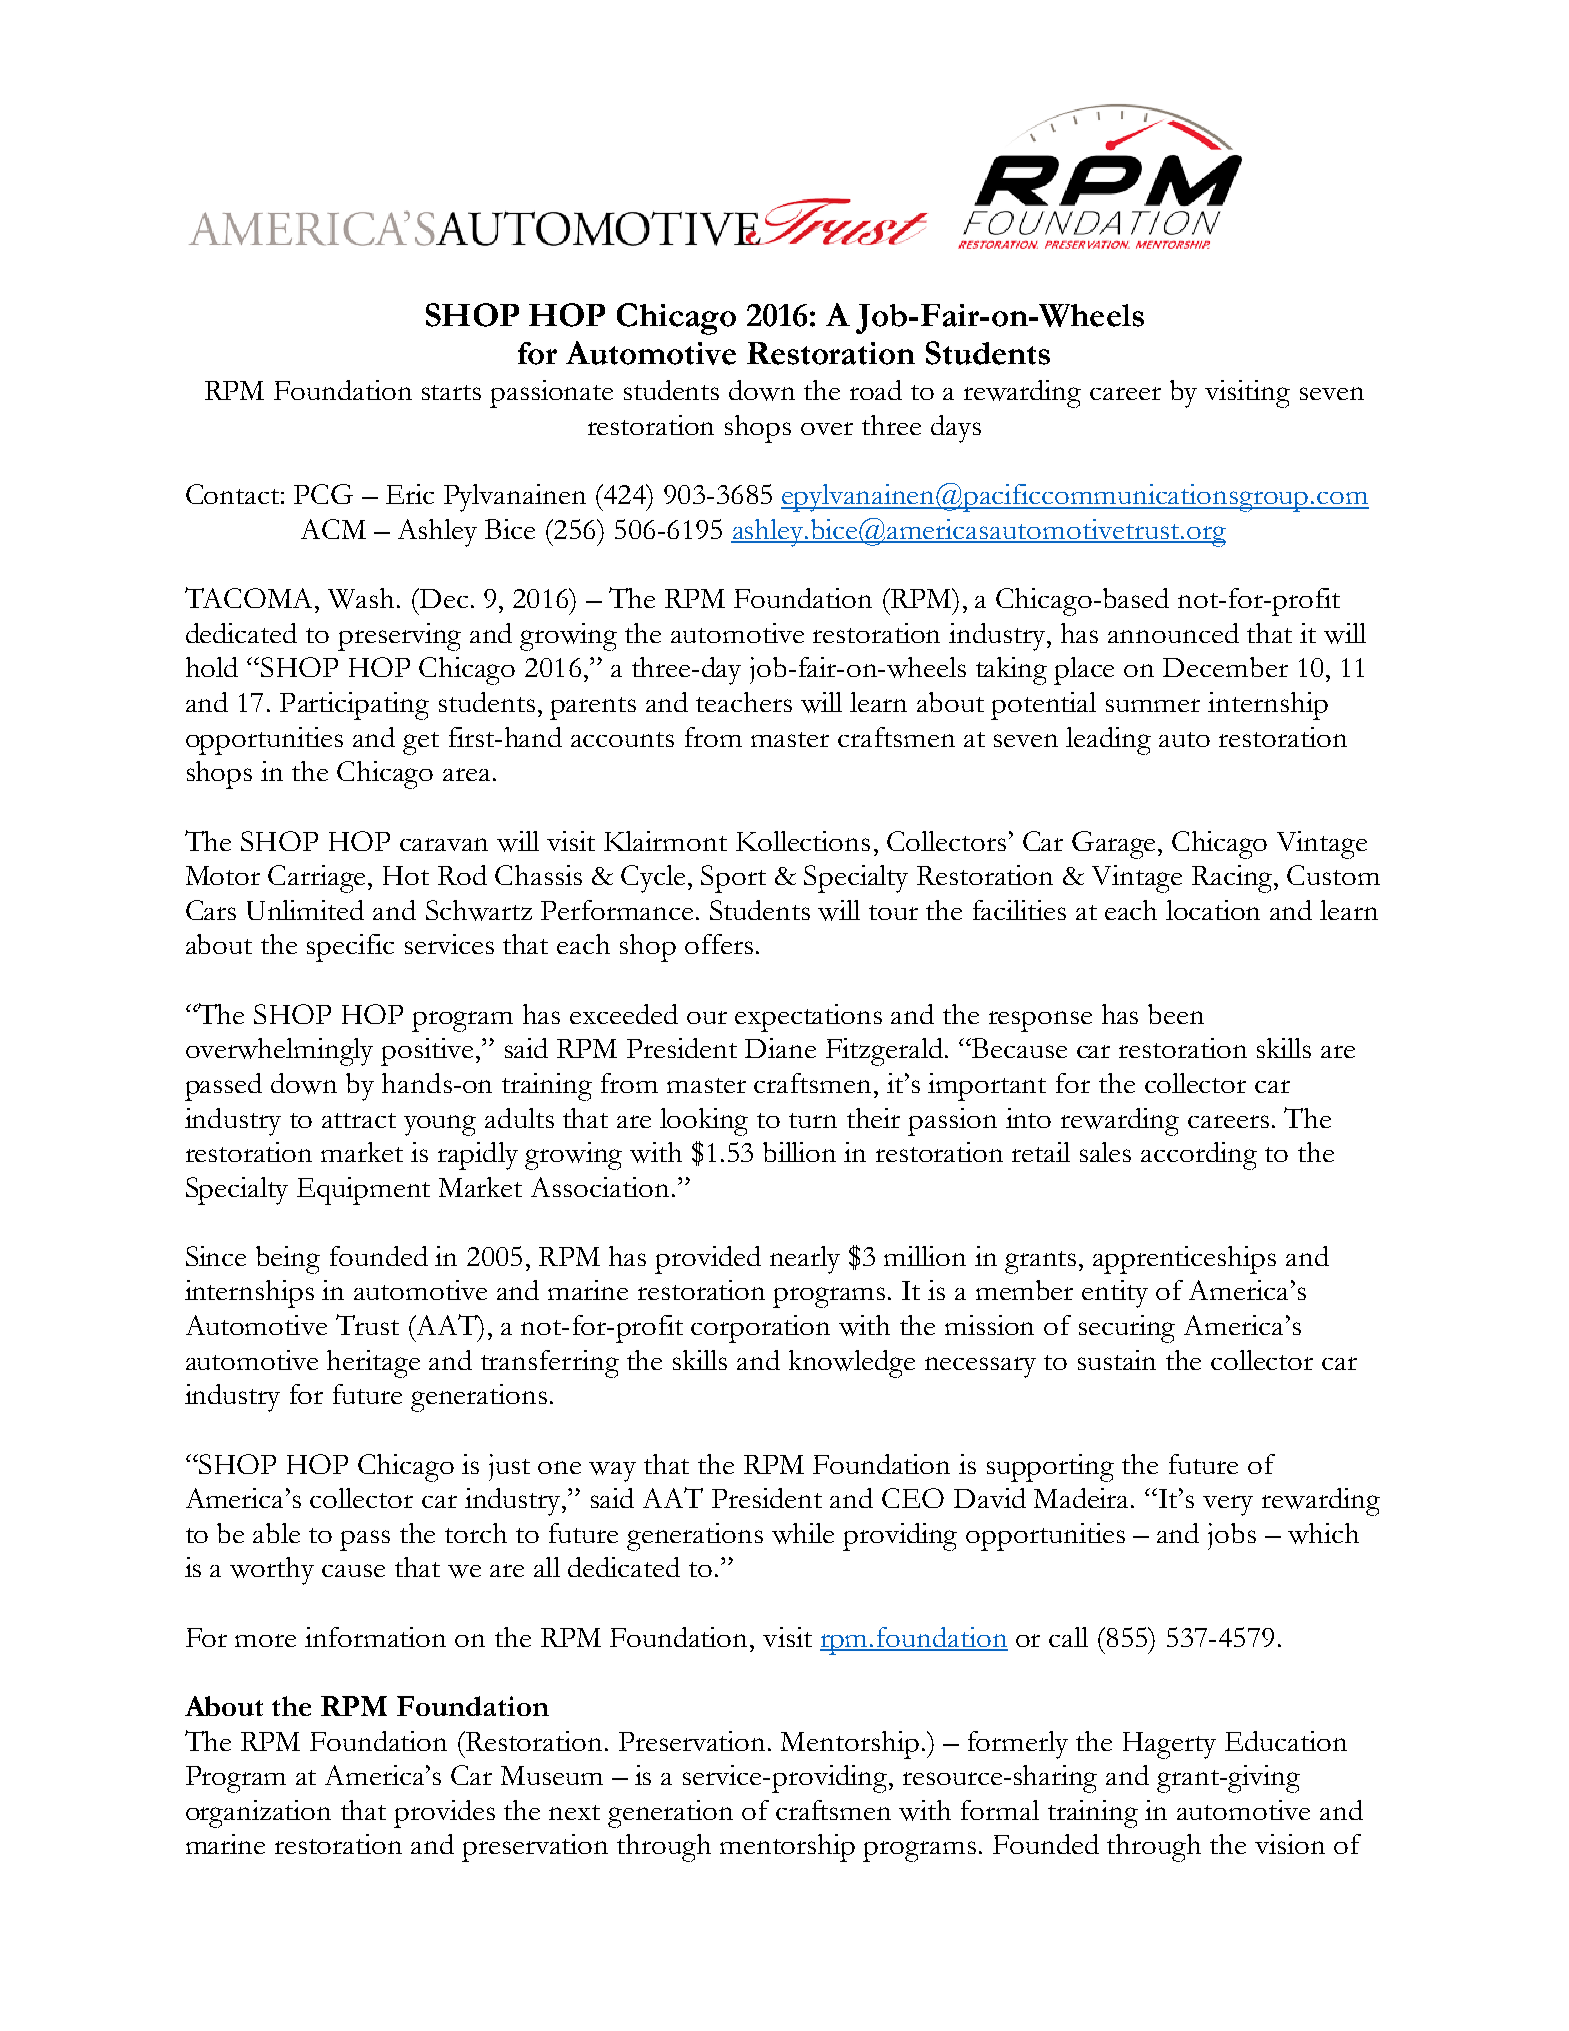 Image resolution: width=1569 pixels, height=2031 pixels. I want to click on very, so click(1228, 1505).
